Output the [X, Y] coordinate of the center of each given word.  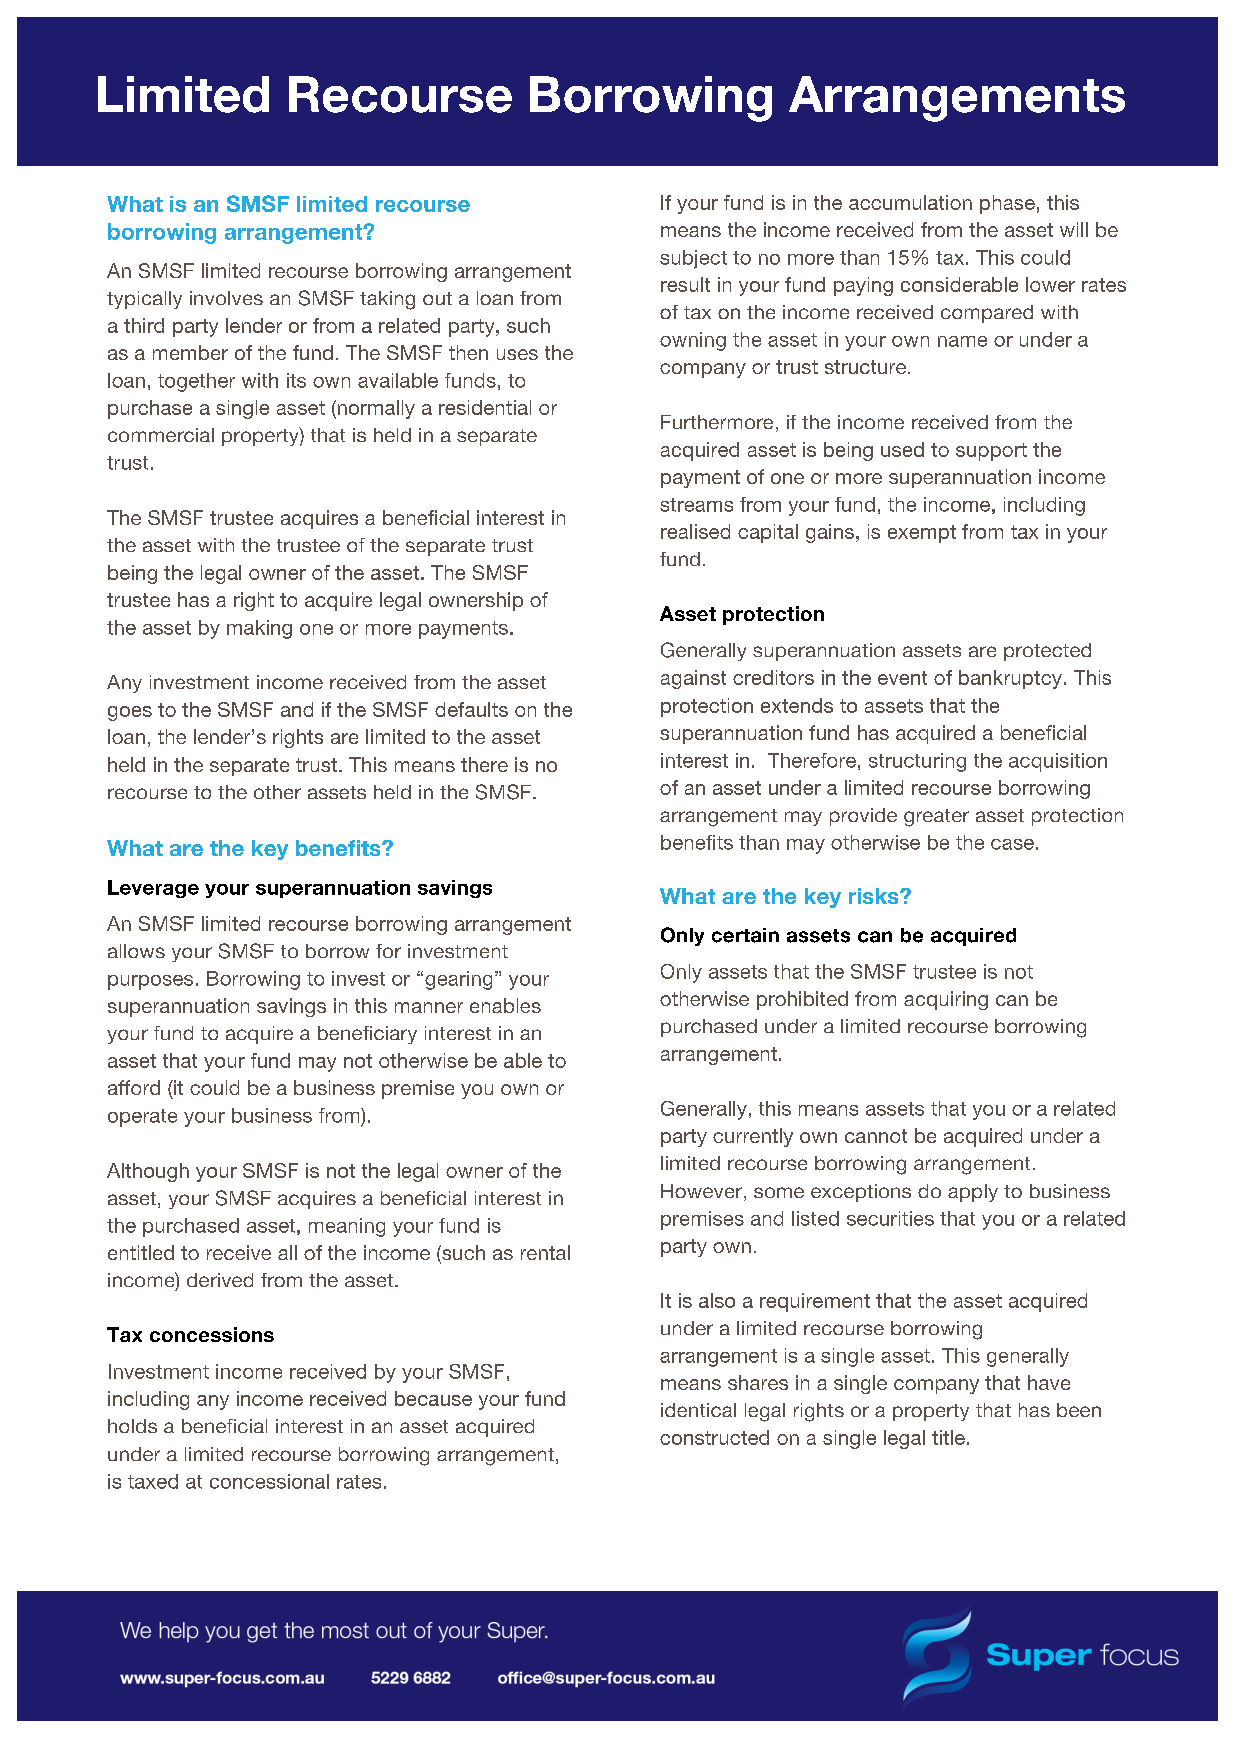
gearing [458, 980]
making [259, 629]
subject [693, 259]
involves [226, 298]
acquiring [946, 1000]
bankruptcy [1010, 679]
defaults [471, 709]
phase [1007, 204]
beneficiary [367, 1035]
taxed [153, 1481]
